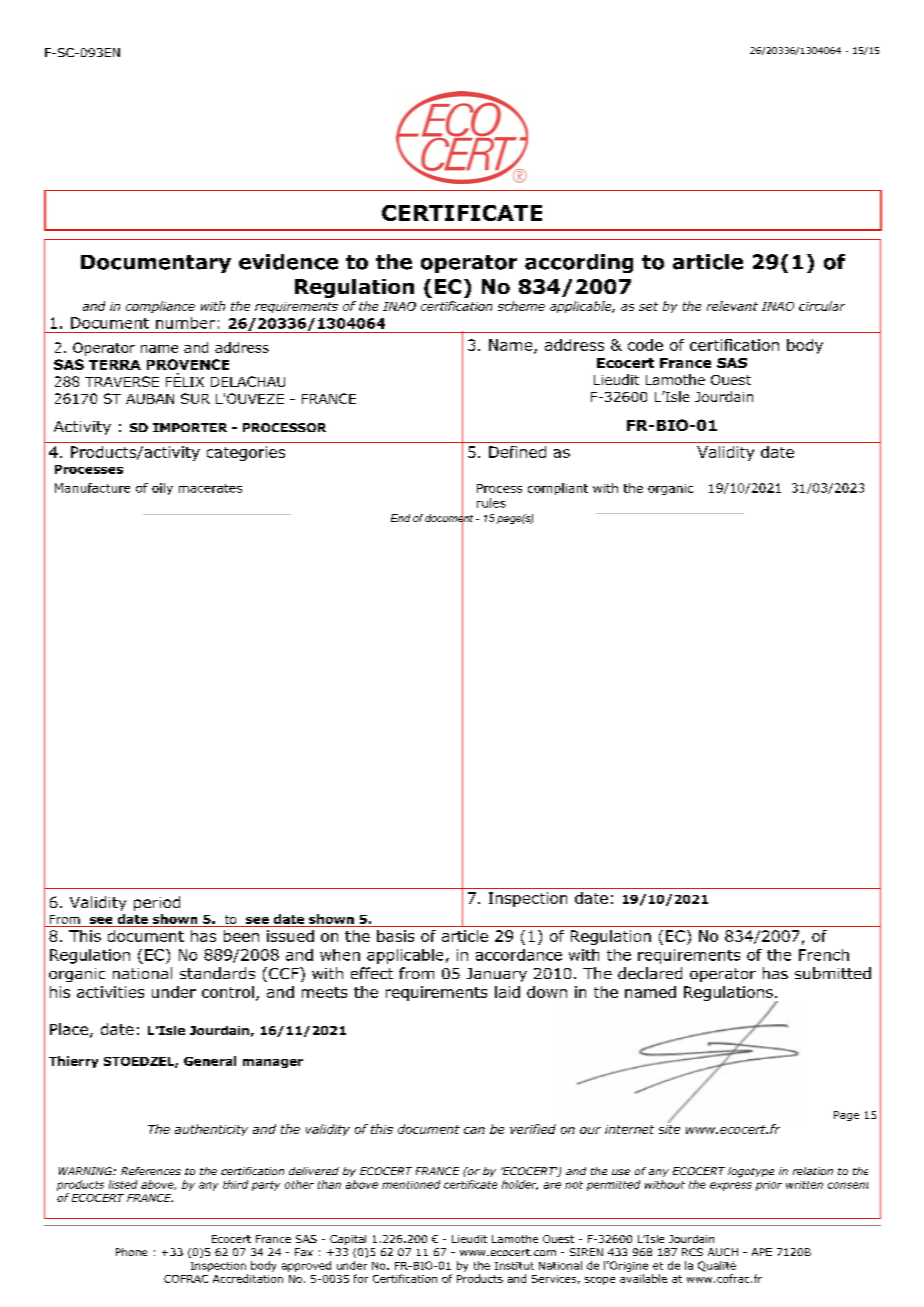 The width and height of the page is (924, 1307). Describe the element at coordinates (824, 955) in the page. I see `French` at that location.
